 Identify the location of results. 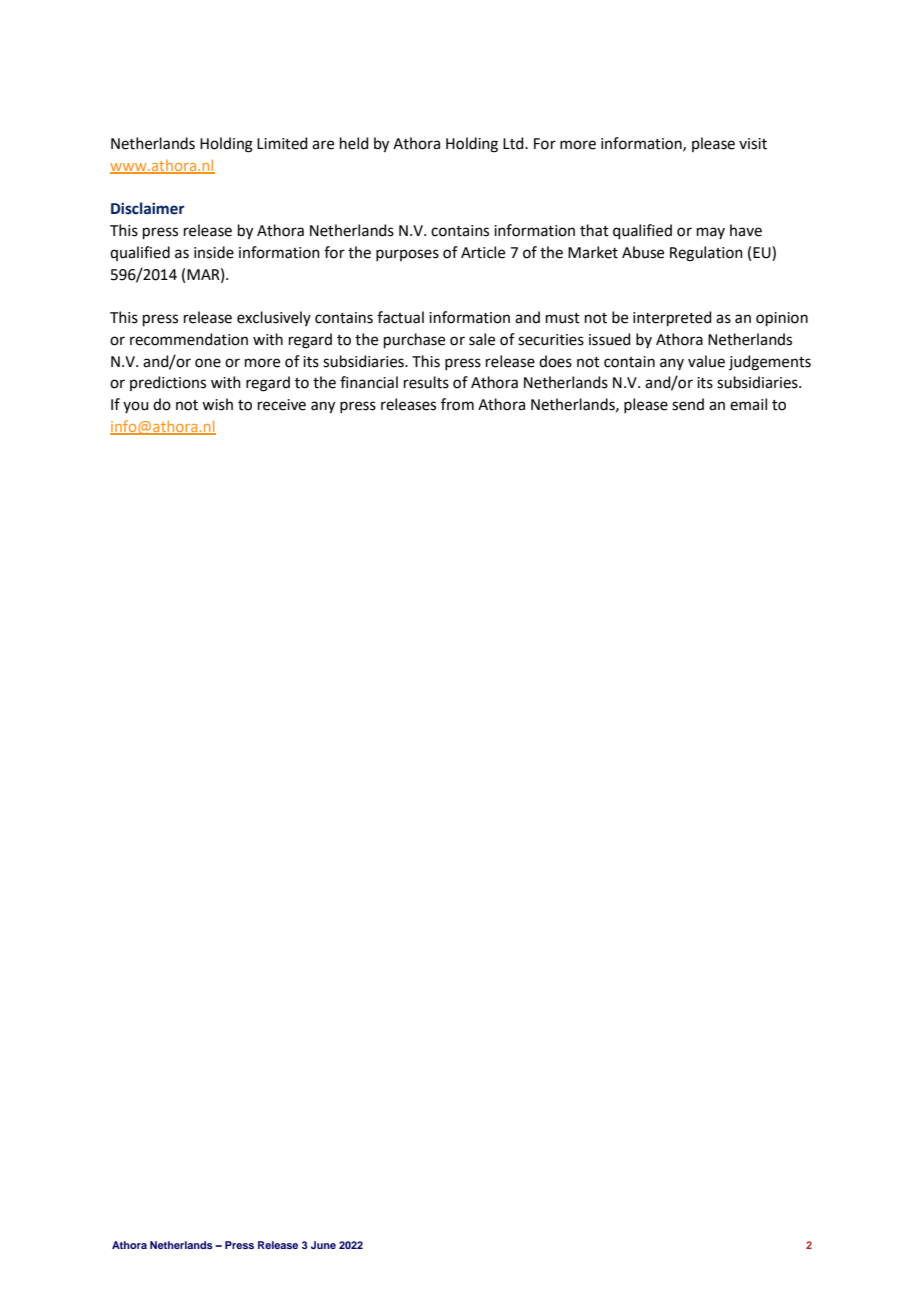
(426, 382).
